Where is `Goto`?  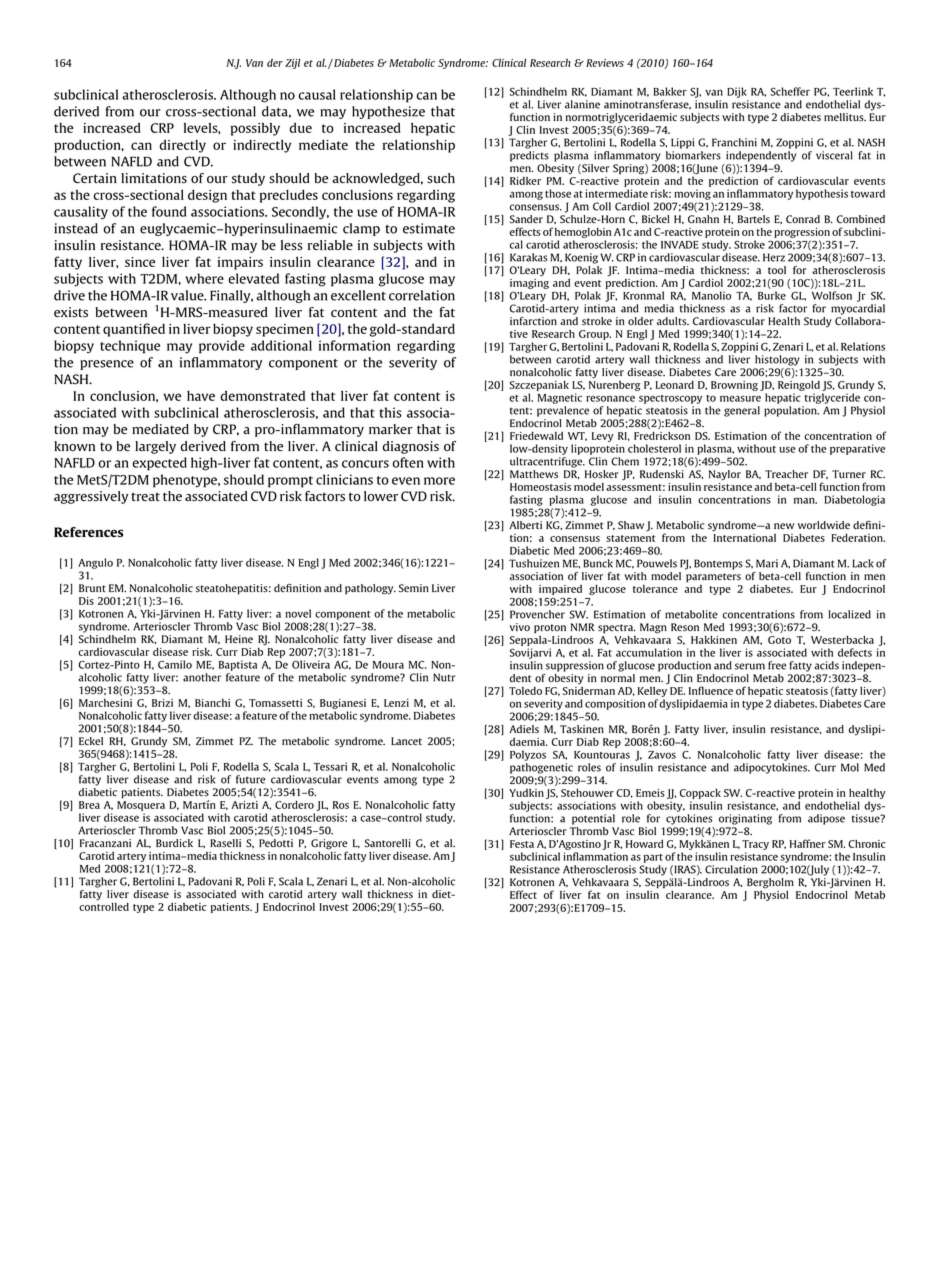
Goto is located at coordinates (779, 640).
